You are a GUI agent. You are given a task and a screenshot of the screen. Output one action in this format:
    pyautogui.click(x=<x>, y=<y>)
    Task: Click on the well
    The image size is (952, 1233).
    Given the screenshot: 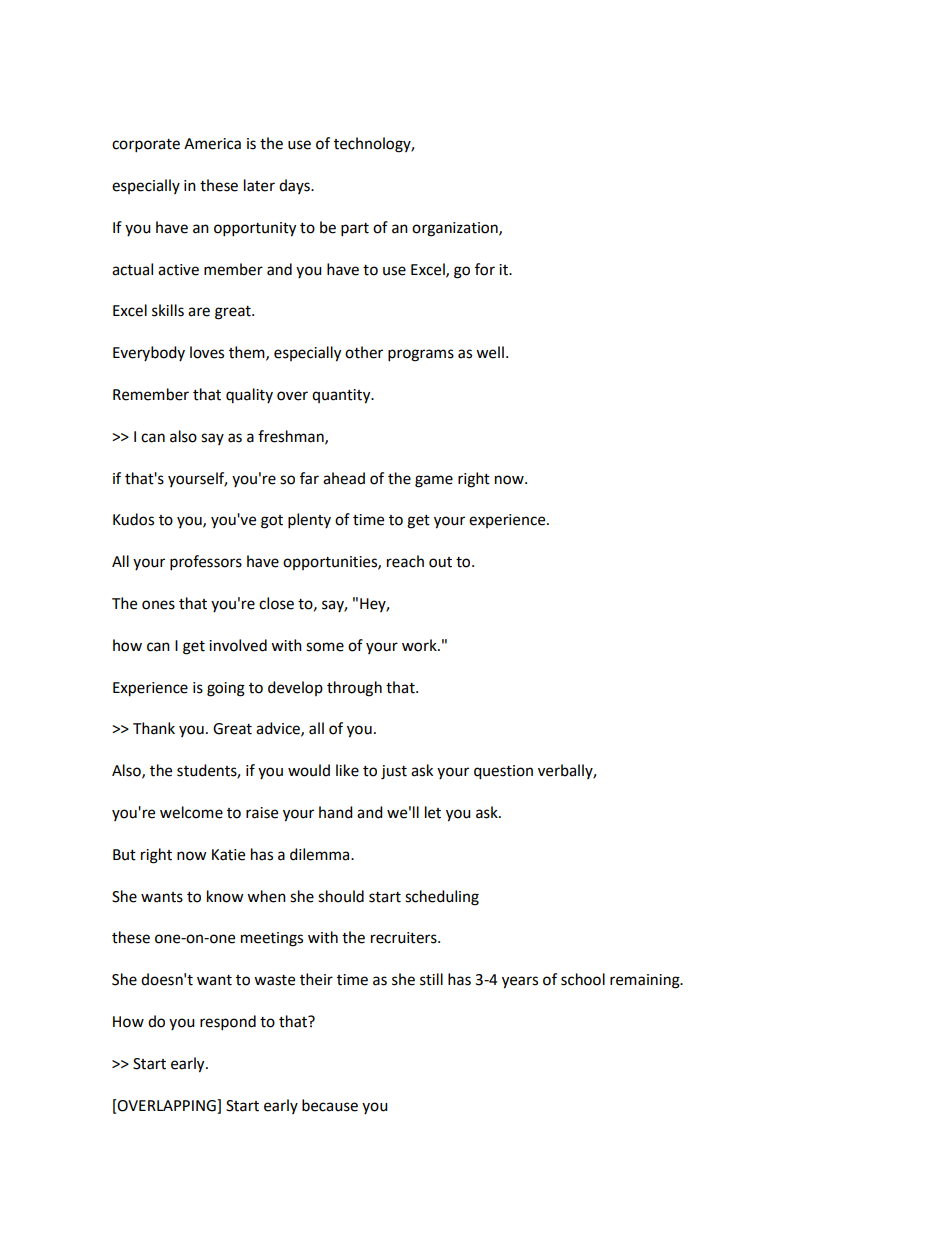 What is the action you would take?
    pyautogui.click(x=490, y=352)
